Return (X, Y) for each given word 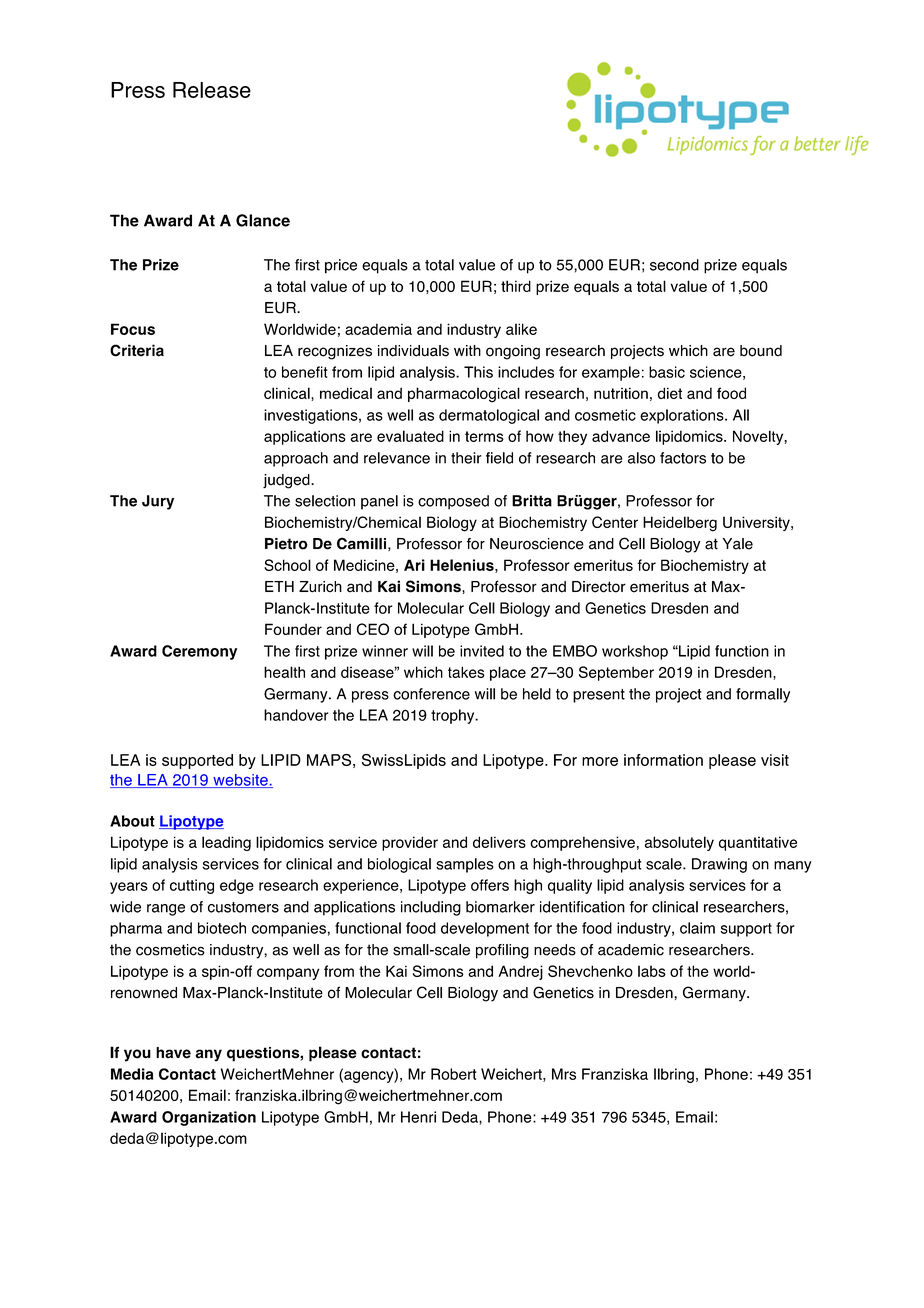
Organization (209, 1118)
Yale (738, 544)
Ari (414, 565)
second (674, 265)
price (341, 266)
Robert (454, 1074)
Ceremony (199, 652)
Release (212, 90)
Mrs (564, 1074)
